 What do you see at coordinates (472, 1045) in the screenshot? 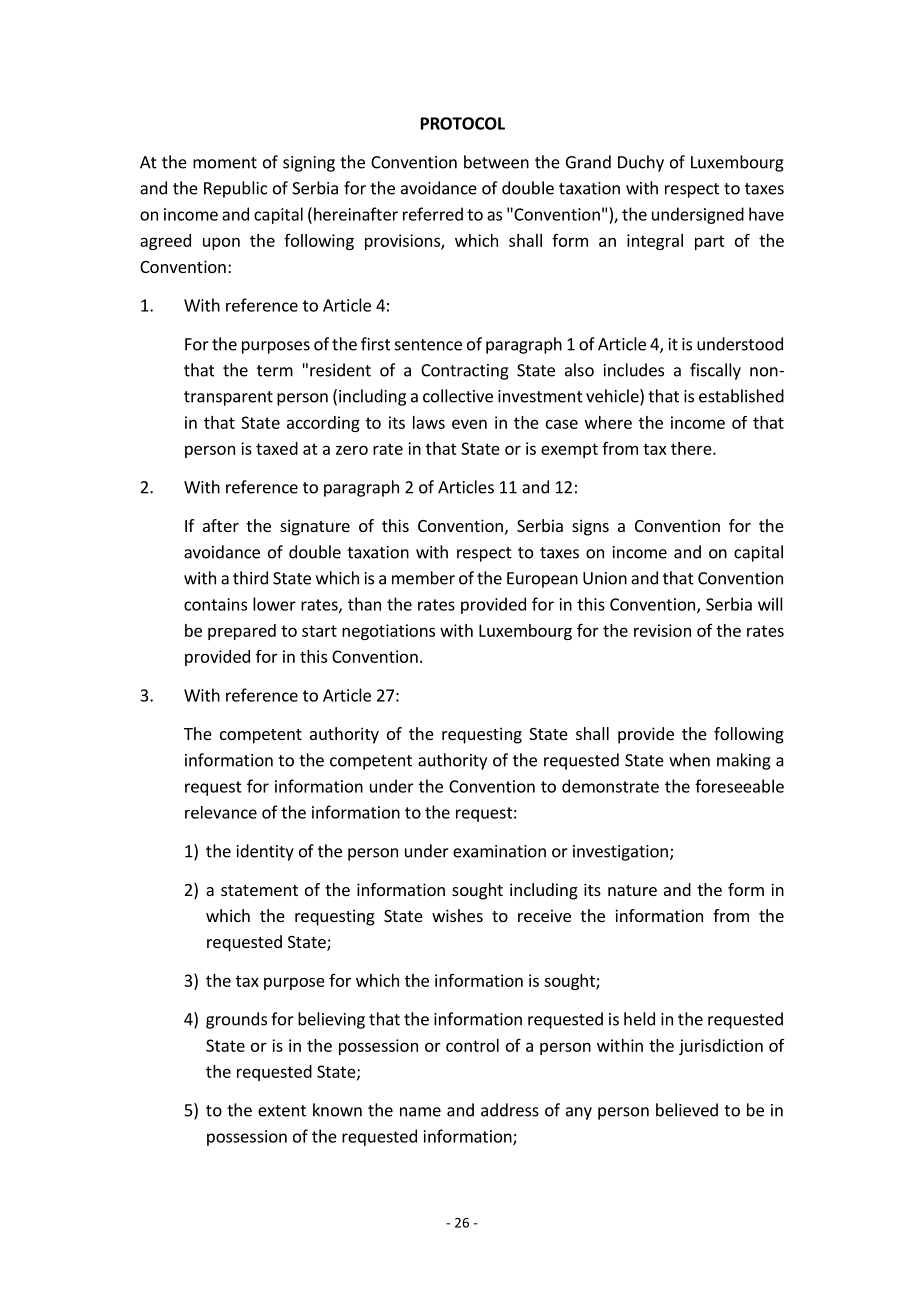
I see `control` at bounding box center [472, 1045].
